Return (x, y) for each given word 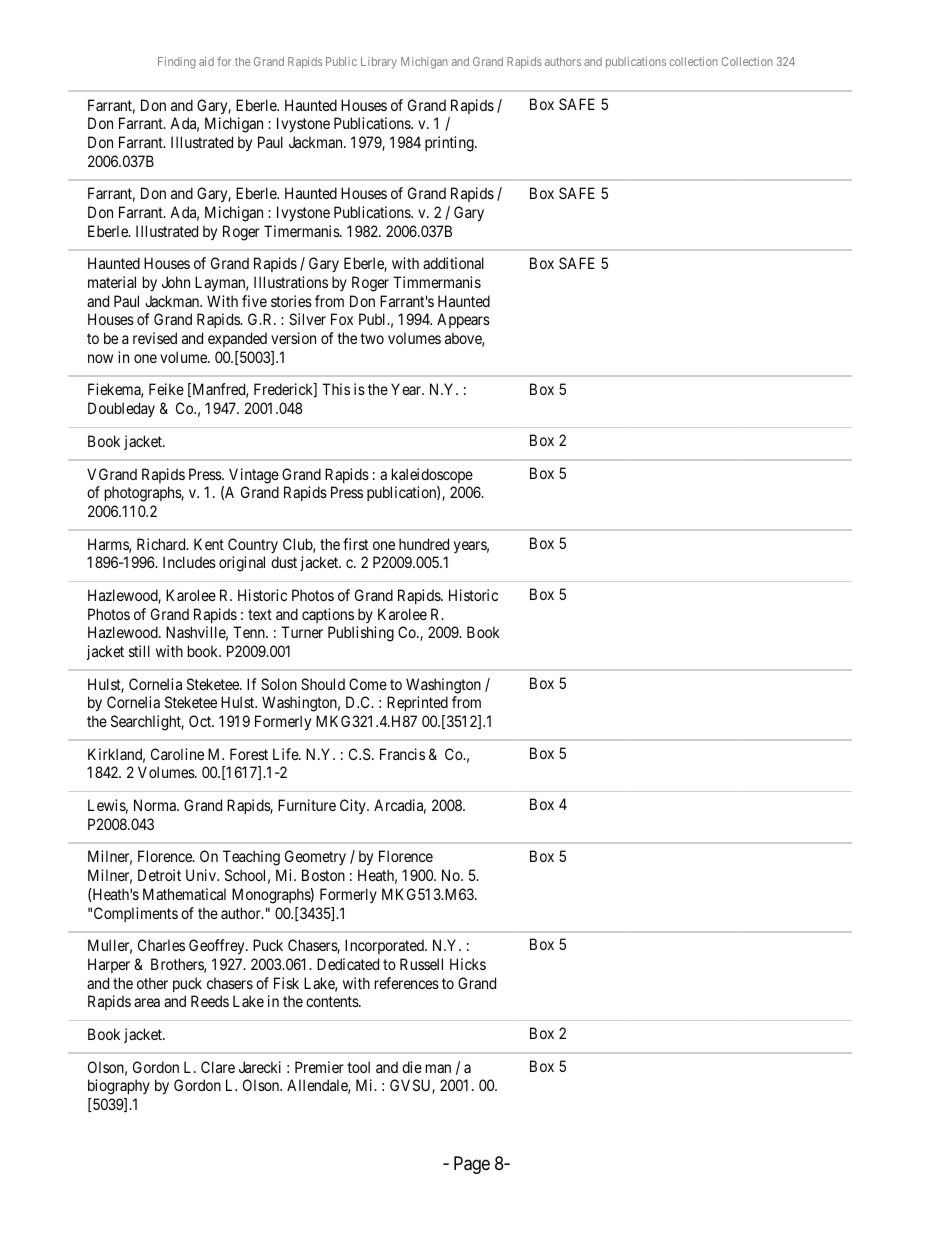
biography (119, 1087)
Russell (421, 964)
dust (284, 562)
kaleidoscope (432, 475)
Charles (161, 945)
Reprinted (417, 703)
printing (450, 144)
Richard (162, 544)
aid (206, 61)
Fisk (286, 983)
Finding (177, 63)
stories (291, 301)
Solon (279, 684)
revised (155, 338)
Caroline (177, 754)
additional (453, 263)
